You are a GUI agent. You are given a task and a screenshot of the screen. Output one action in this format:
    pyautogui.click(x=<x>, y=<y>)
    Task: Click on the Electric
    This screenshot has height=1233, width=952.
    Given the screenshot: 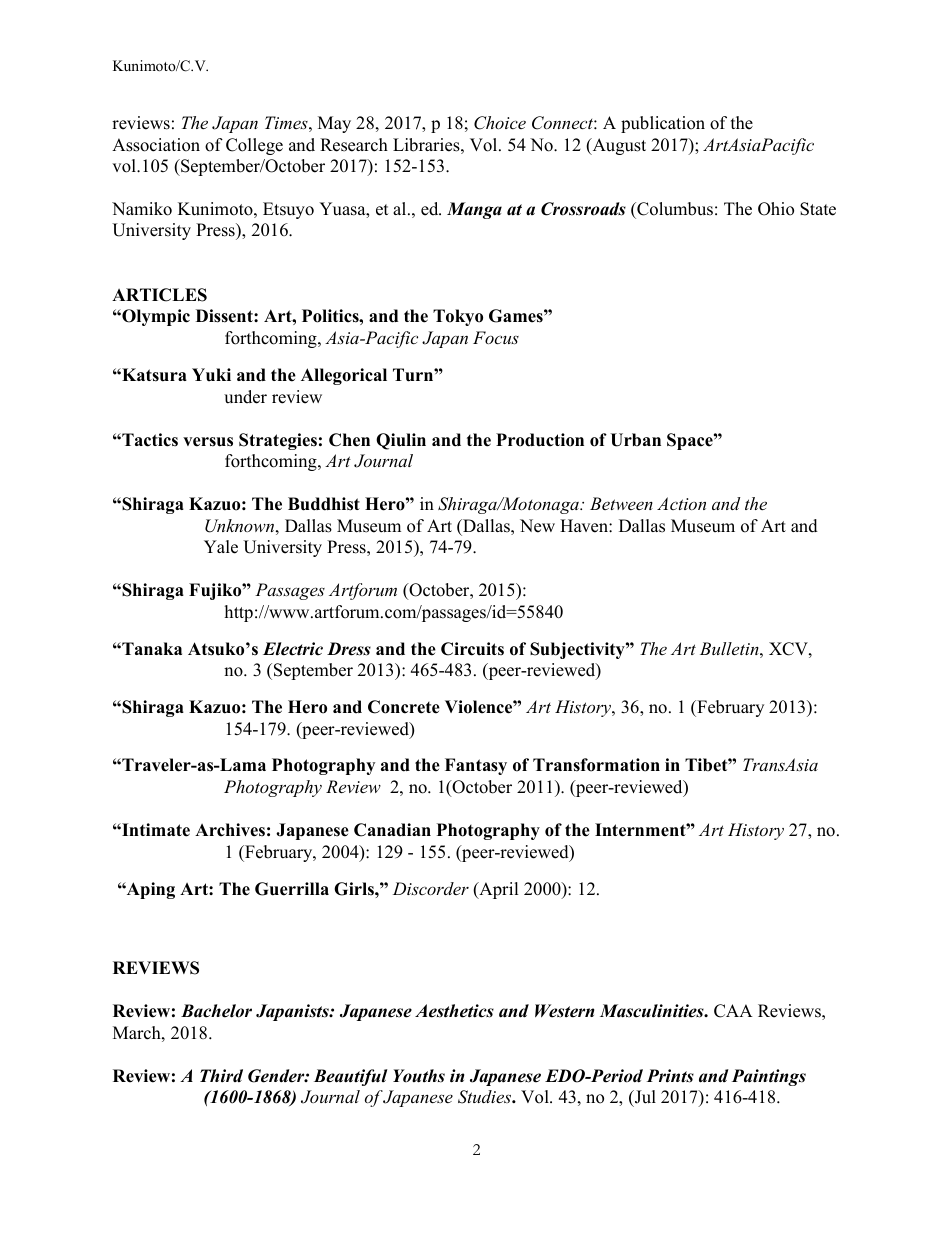 What is the action you would take?
    pyautogui.click(x=293, y=649)
